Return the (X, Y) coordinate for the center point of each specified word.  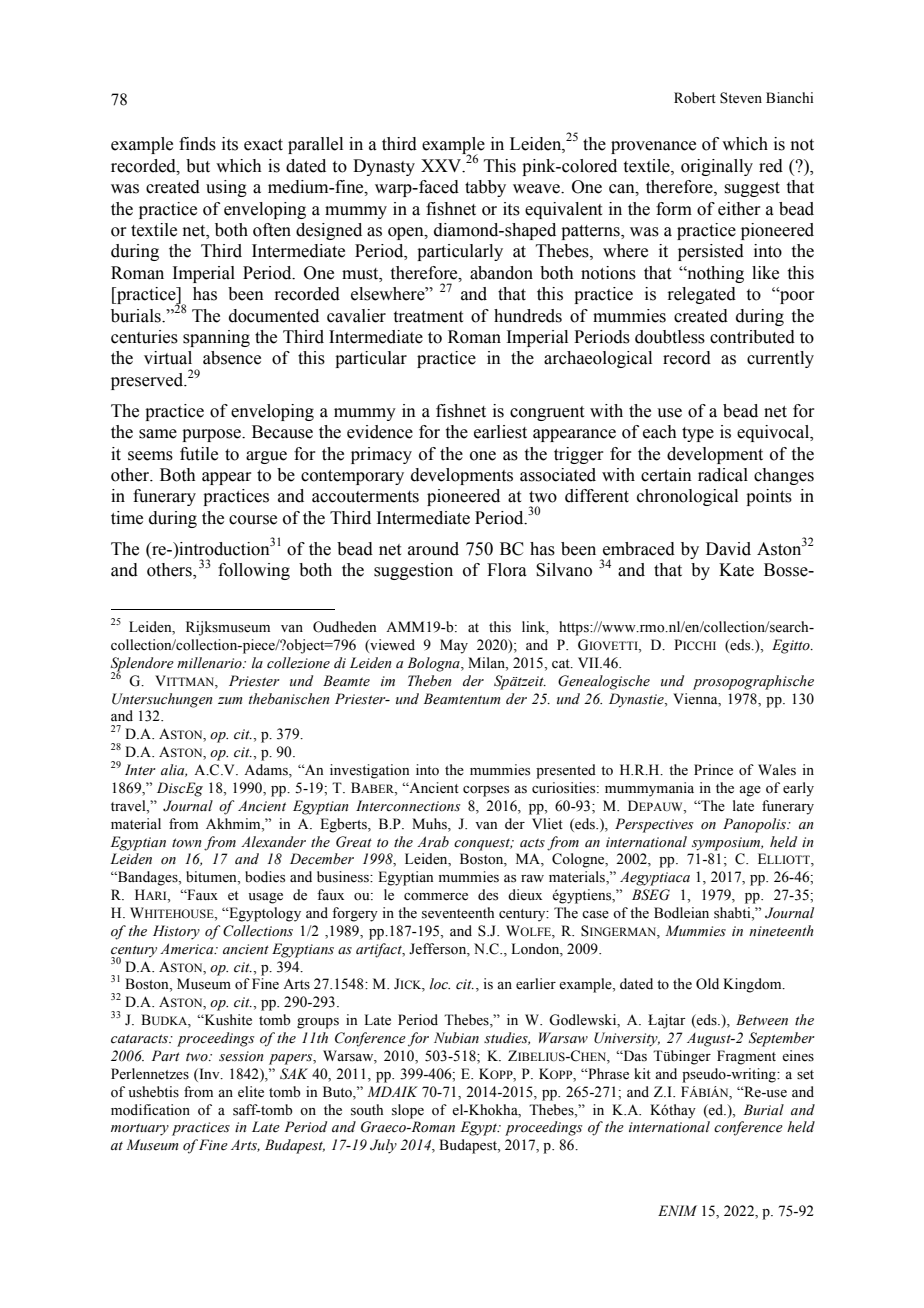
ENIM (677, 1210)
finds (197, 144)
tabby (485, 188)
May (454, 646)
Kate (736, 570)
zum (230, 700)
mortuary (140, 1129)
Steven (741, 98)
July (383, 1146)
